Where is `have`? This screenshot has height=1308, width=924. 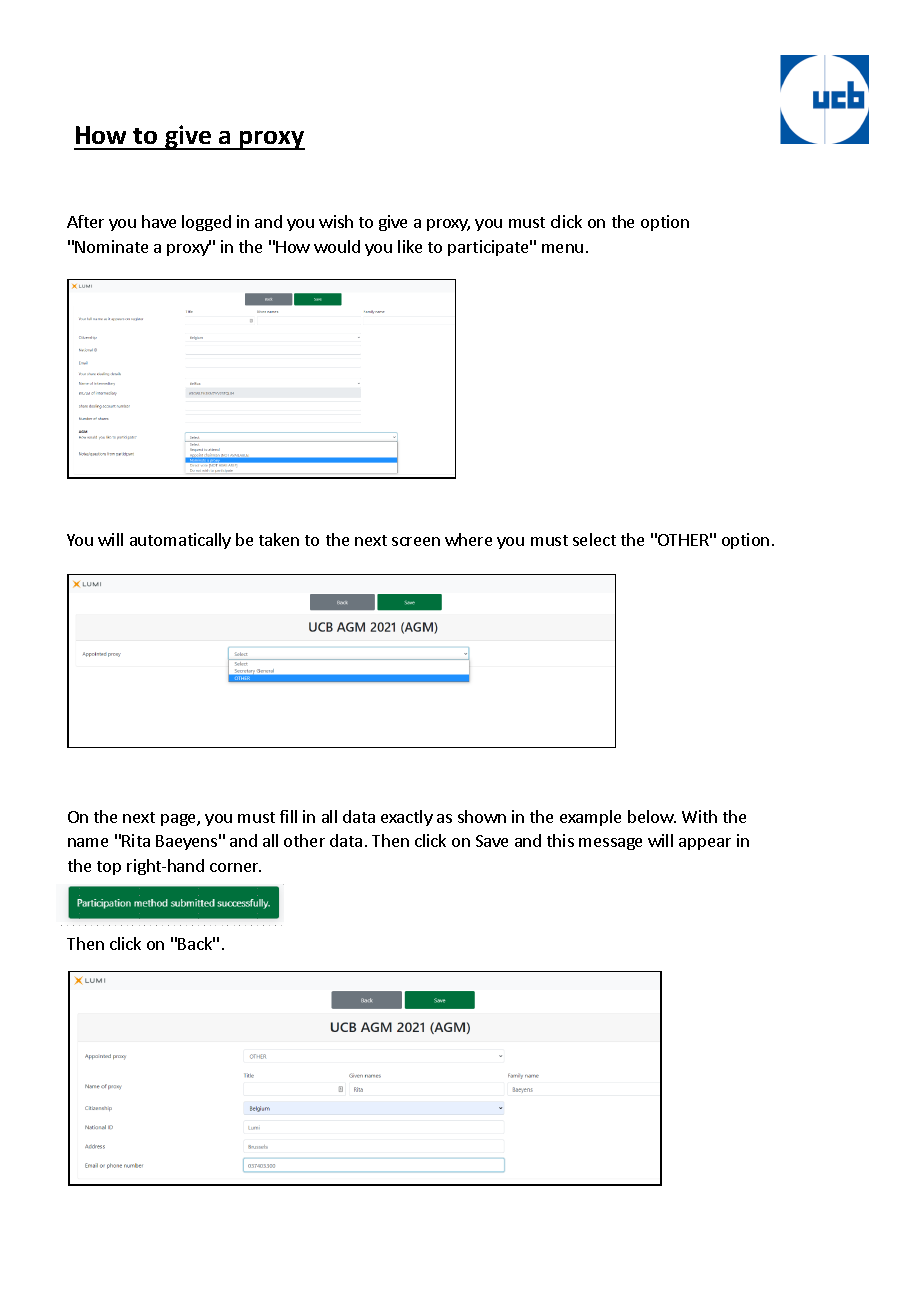 have is located at coordinates (159, 221).
